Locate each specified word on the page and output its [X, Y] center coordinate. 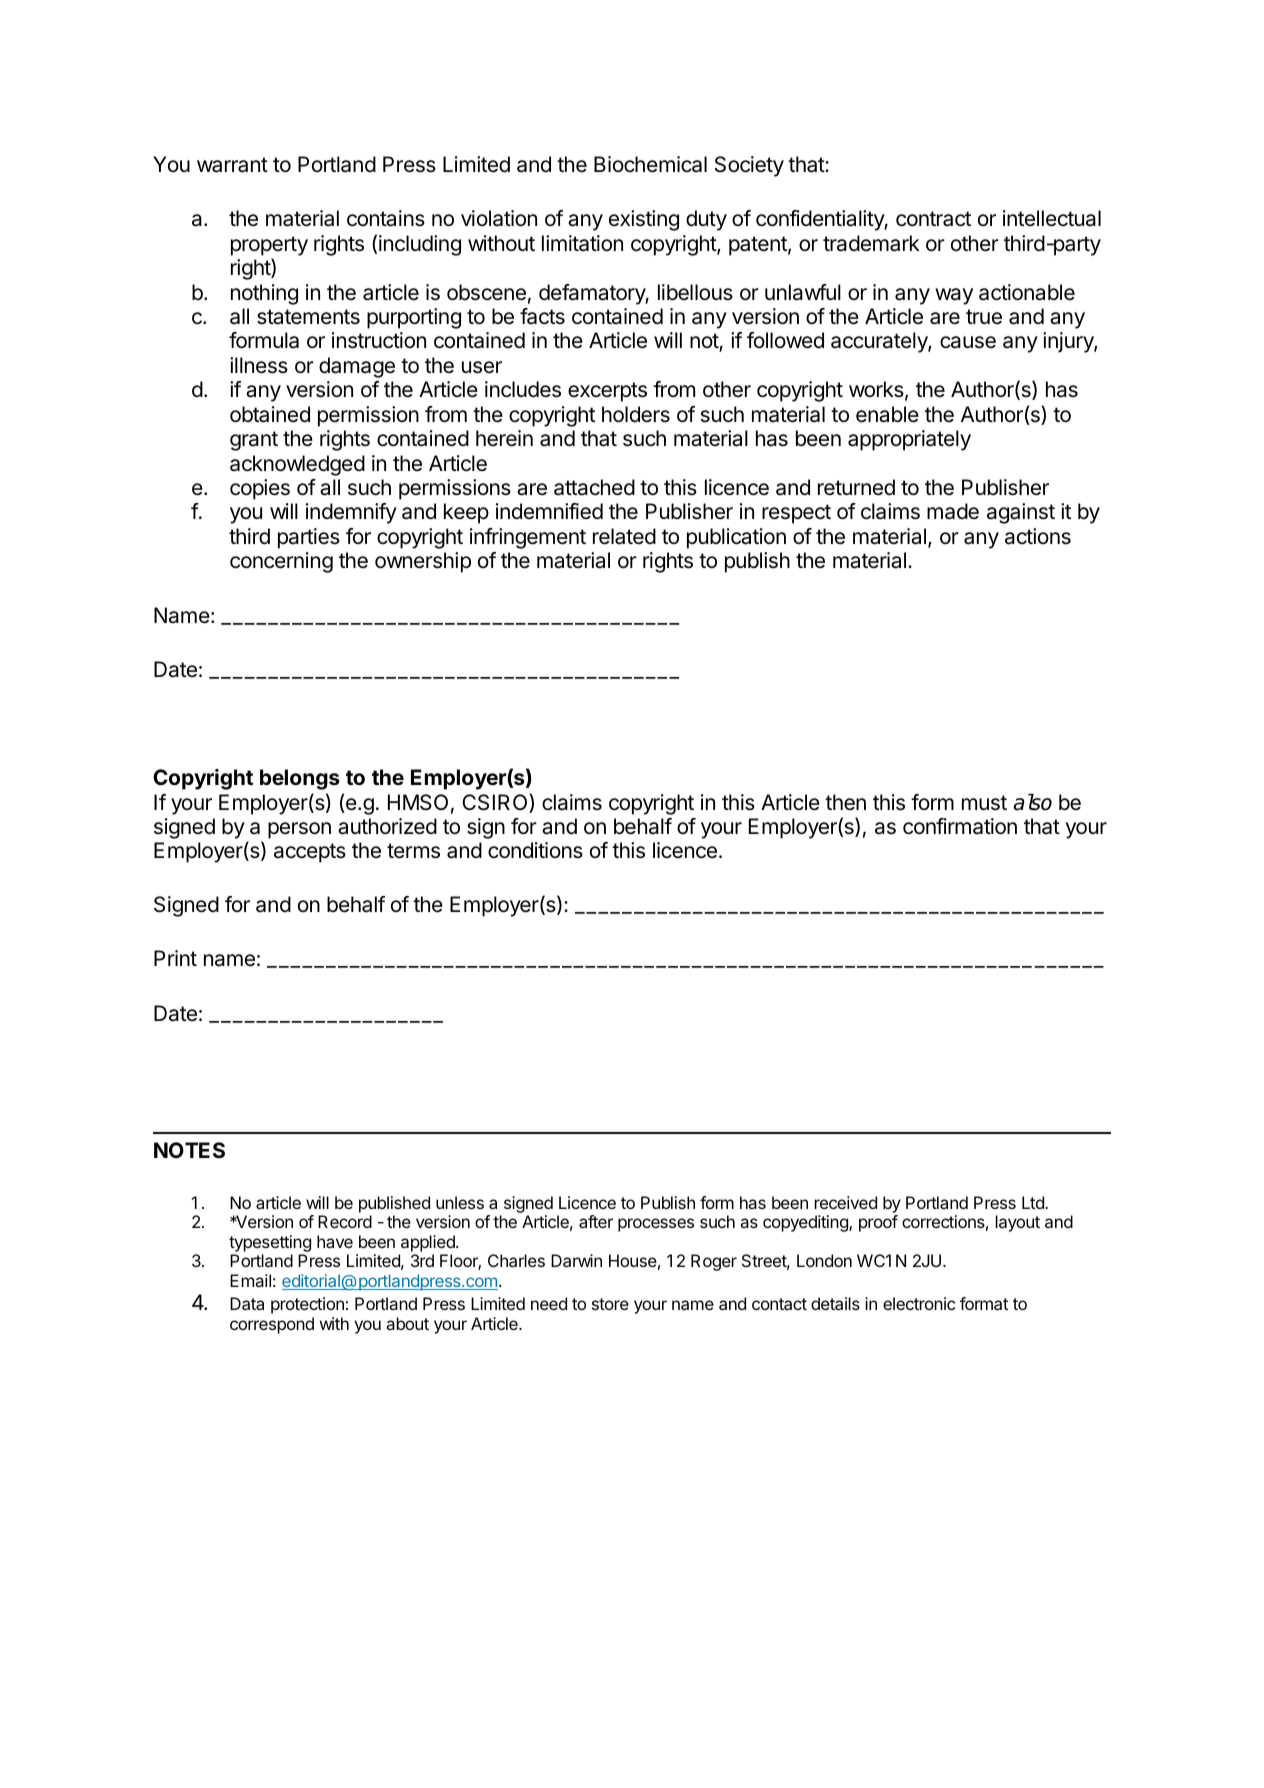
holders [636, 414]
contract [933, 219]
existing [644, 220]
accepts [310, 853]
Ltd [1034, 1202]
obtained [270, 414]
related [624, 536]
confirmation [960, 826]
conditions [535, 850]
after [596, 1221]
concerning [281, 562]
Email [250, 1280]
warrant [232, 165]
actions [1038, 536]
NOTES [189, 1150]
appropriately [909, 440]
